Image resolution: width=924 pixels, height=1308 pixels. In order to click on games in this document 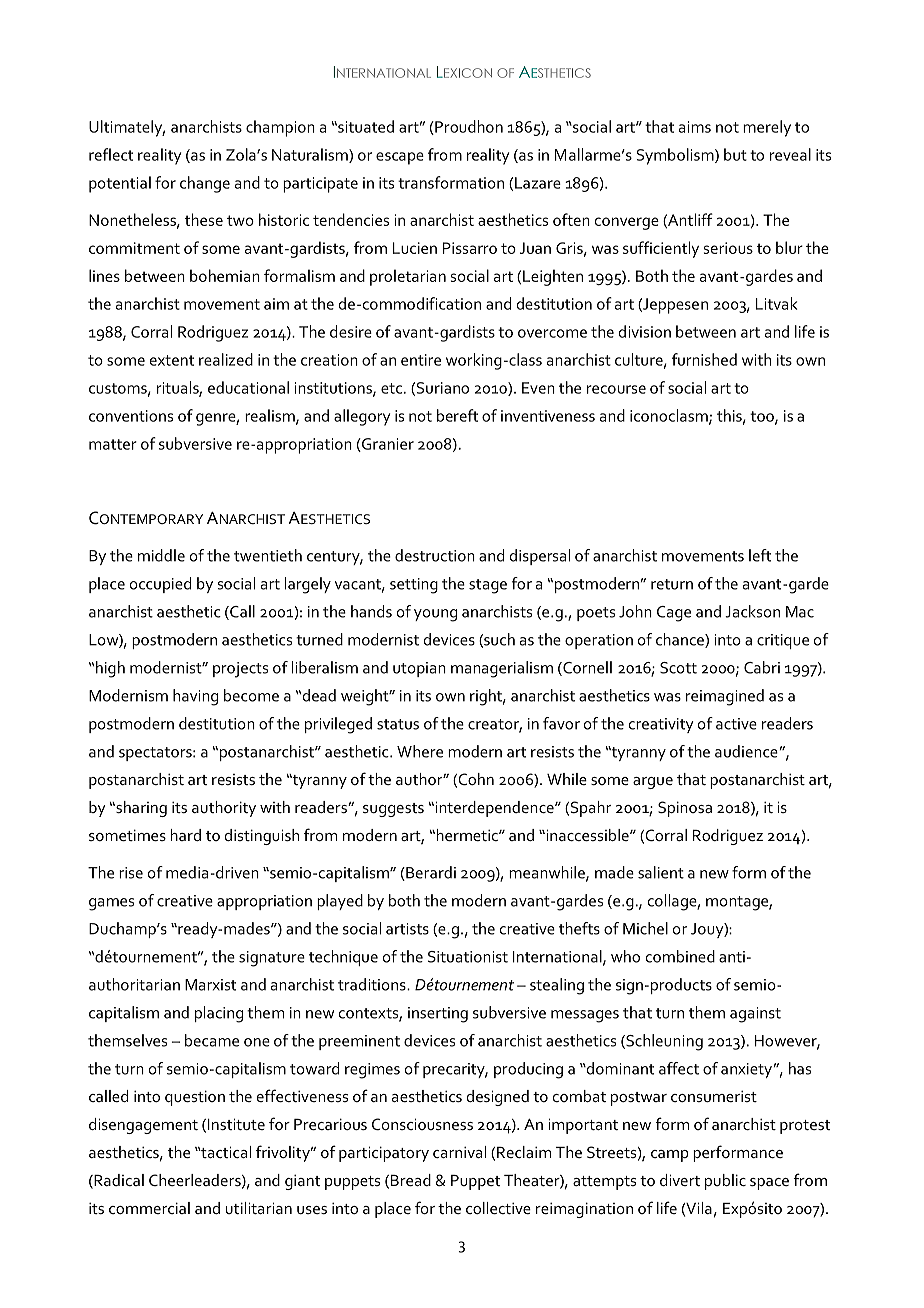, I will do `click(111, 904)`.
